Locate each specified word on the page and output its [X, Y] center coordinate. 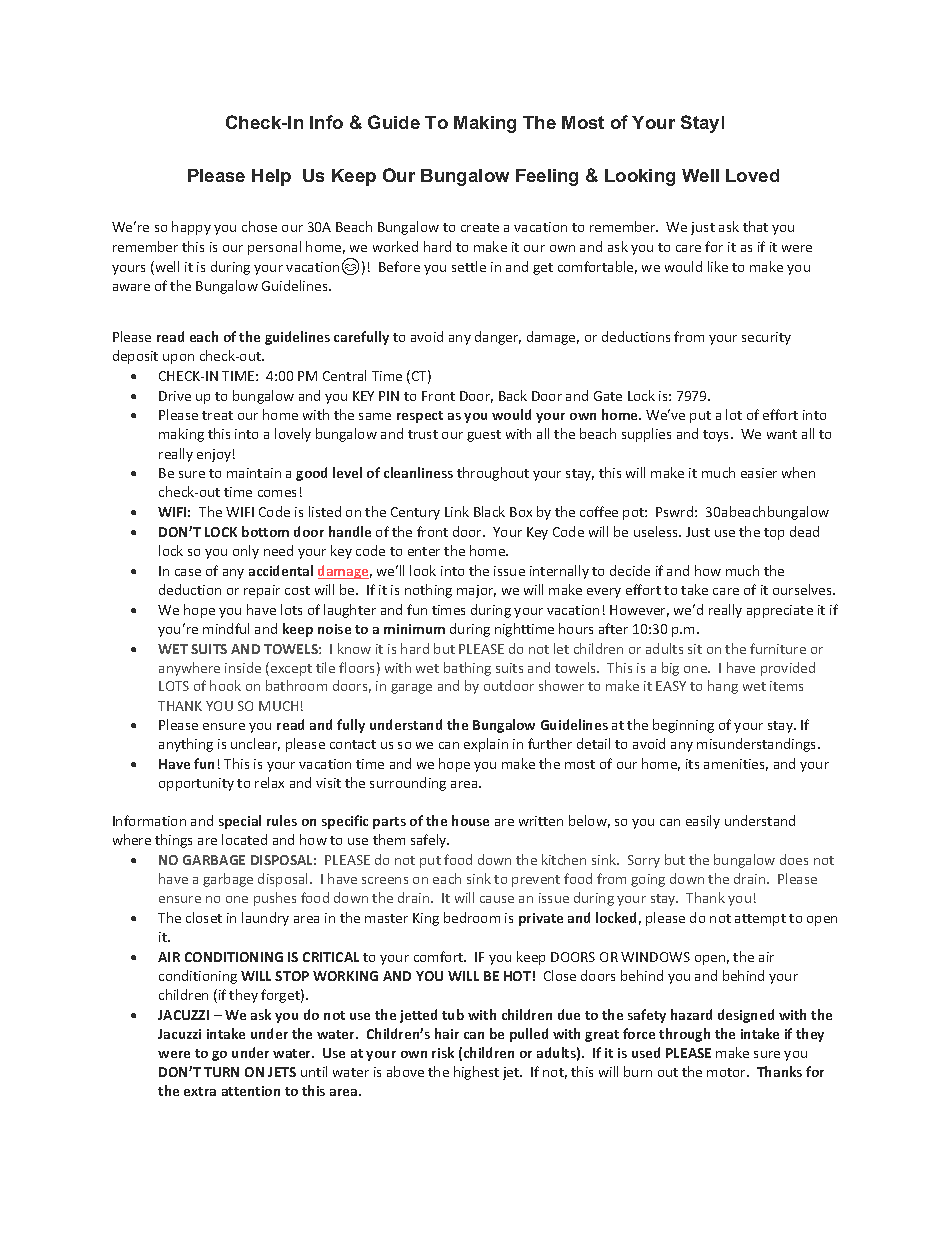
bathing [467, 669]
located [244, 839]
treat [217, 415]
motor [727, 1072]
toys [717, 436]
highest [476, 1073]
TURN [221, 1072]
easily [703, 822]
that [755, 226]
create [480, 227]
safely [430, 841]
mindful [226, 628]
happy [191, 228]
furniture [778, 648]
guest [484, 436]
